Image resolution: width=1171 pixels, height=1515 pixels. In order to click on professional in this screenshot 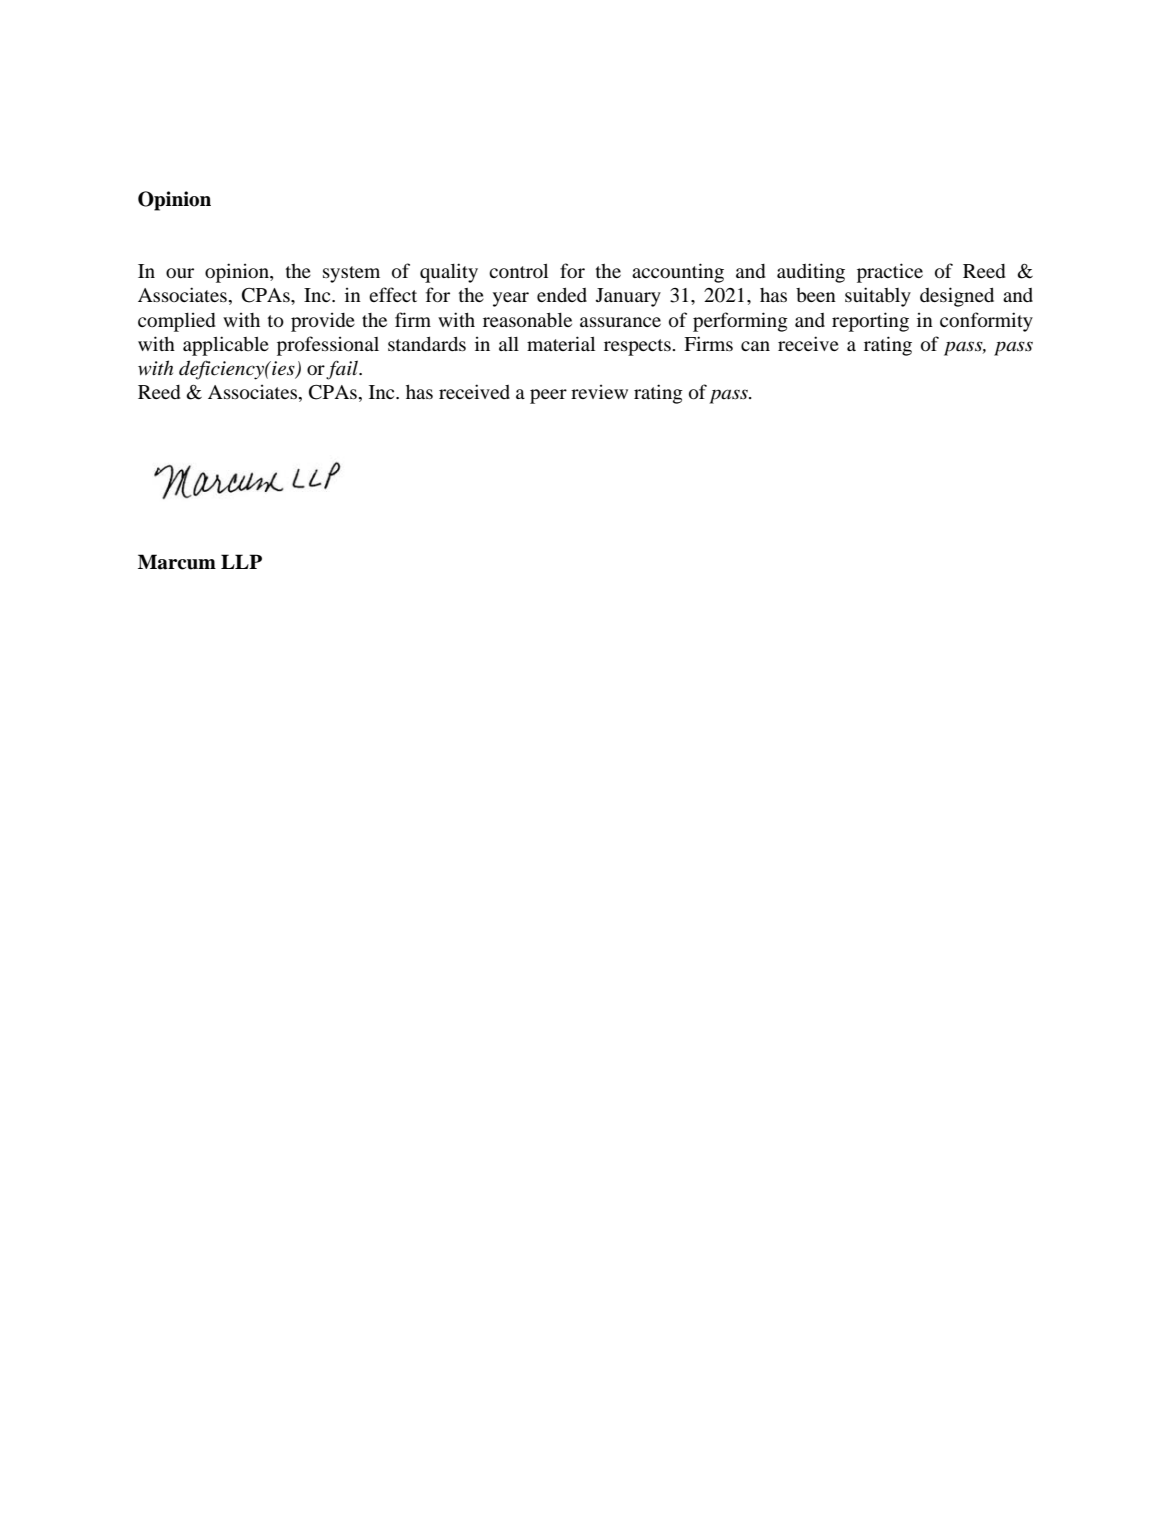, I will do `click(328, 346)`.
